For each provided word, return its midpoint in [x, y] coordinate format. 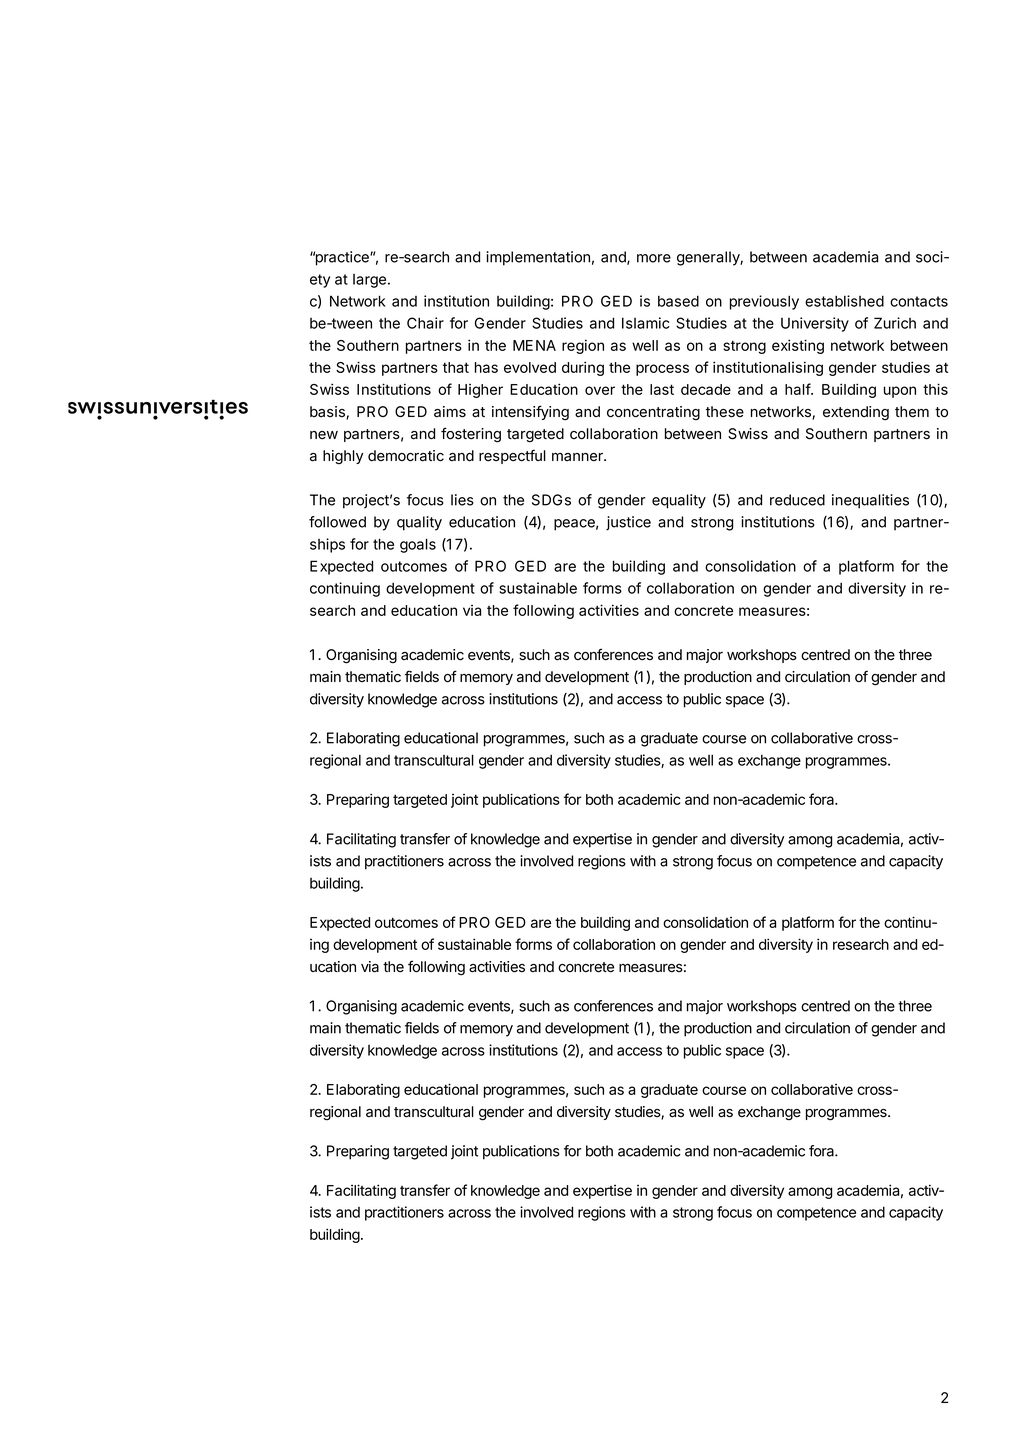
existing [798, 346]
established [844, 301]
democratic [406, 456]
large [369, 281]
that [456, 367]
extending [856, 413]
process [662, 370]
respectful [512, 456]
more [654, 258]
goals [418, 545]
